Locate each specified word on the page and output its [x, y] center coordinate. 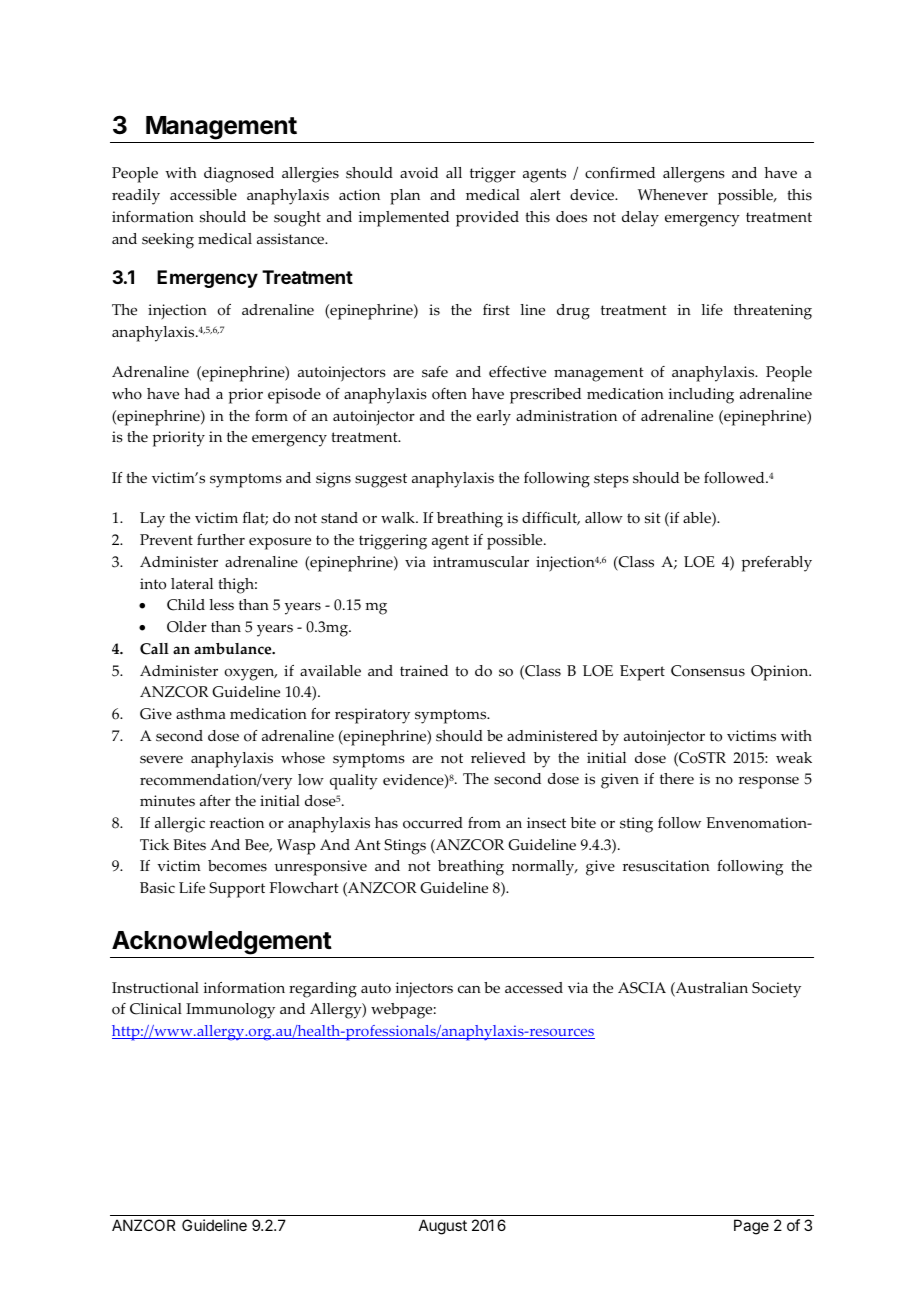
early [494, 418]
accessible [203, 195]
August [443, 1227]
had [197, 393]
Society [776, 990]
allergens [694, 175]
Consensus [708, 671]
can [469, 989]
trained [424, 670]
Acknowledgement [222, 943]
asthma [201, 714]
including [701, 396]
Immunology [230, 1011]
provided [487, 219]
